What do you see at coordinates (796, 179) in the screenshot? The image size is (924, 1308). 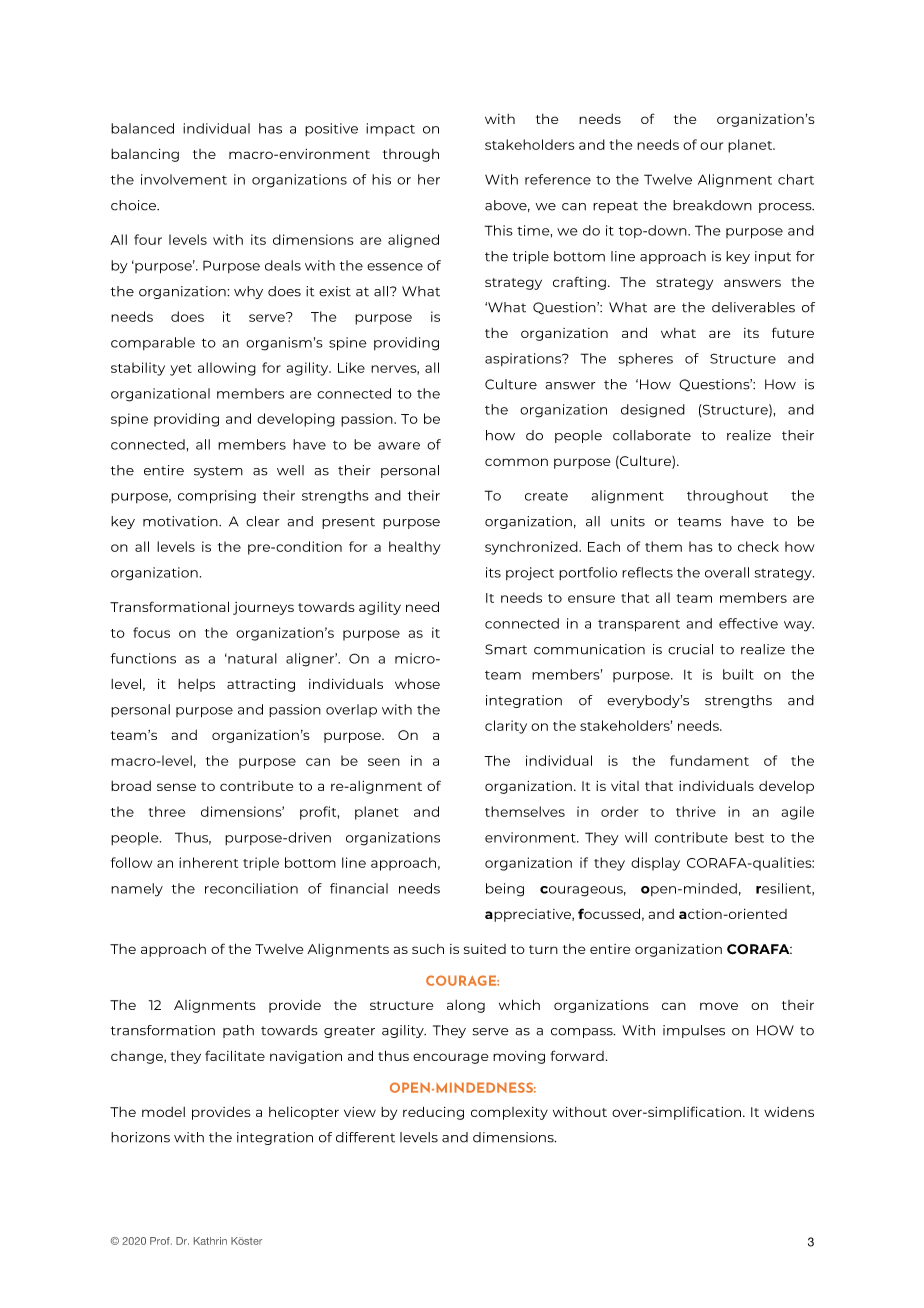 I see `chart` at bounding box center [796, 179].
